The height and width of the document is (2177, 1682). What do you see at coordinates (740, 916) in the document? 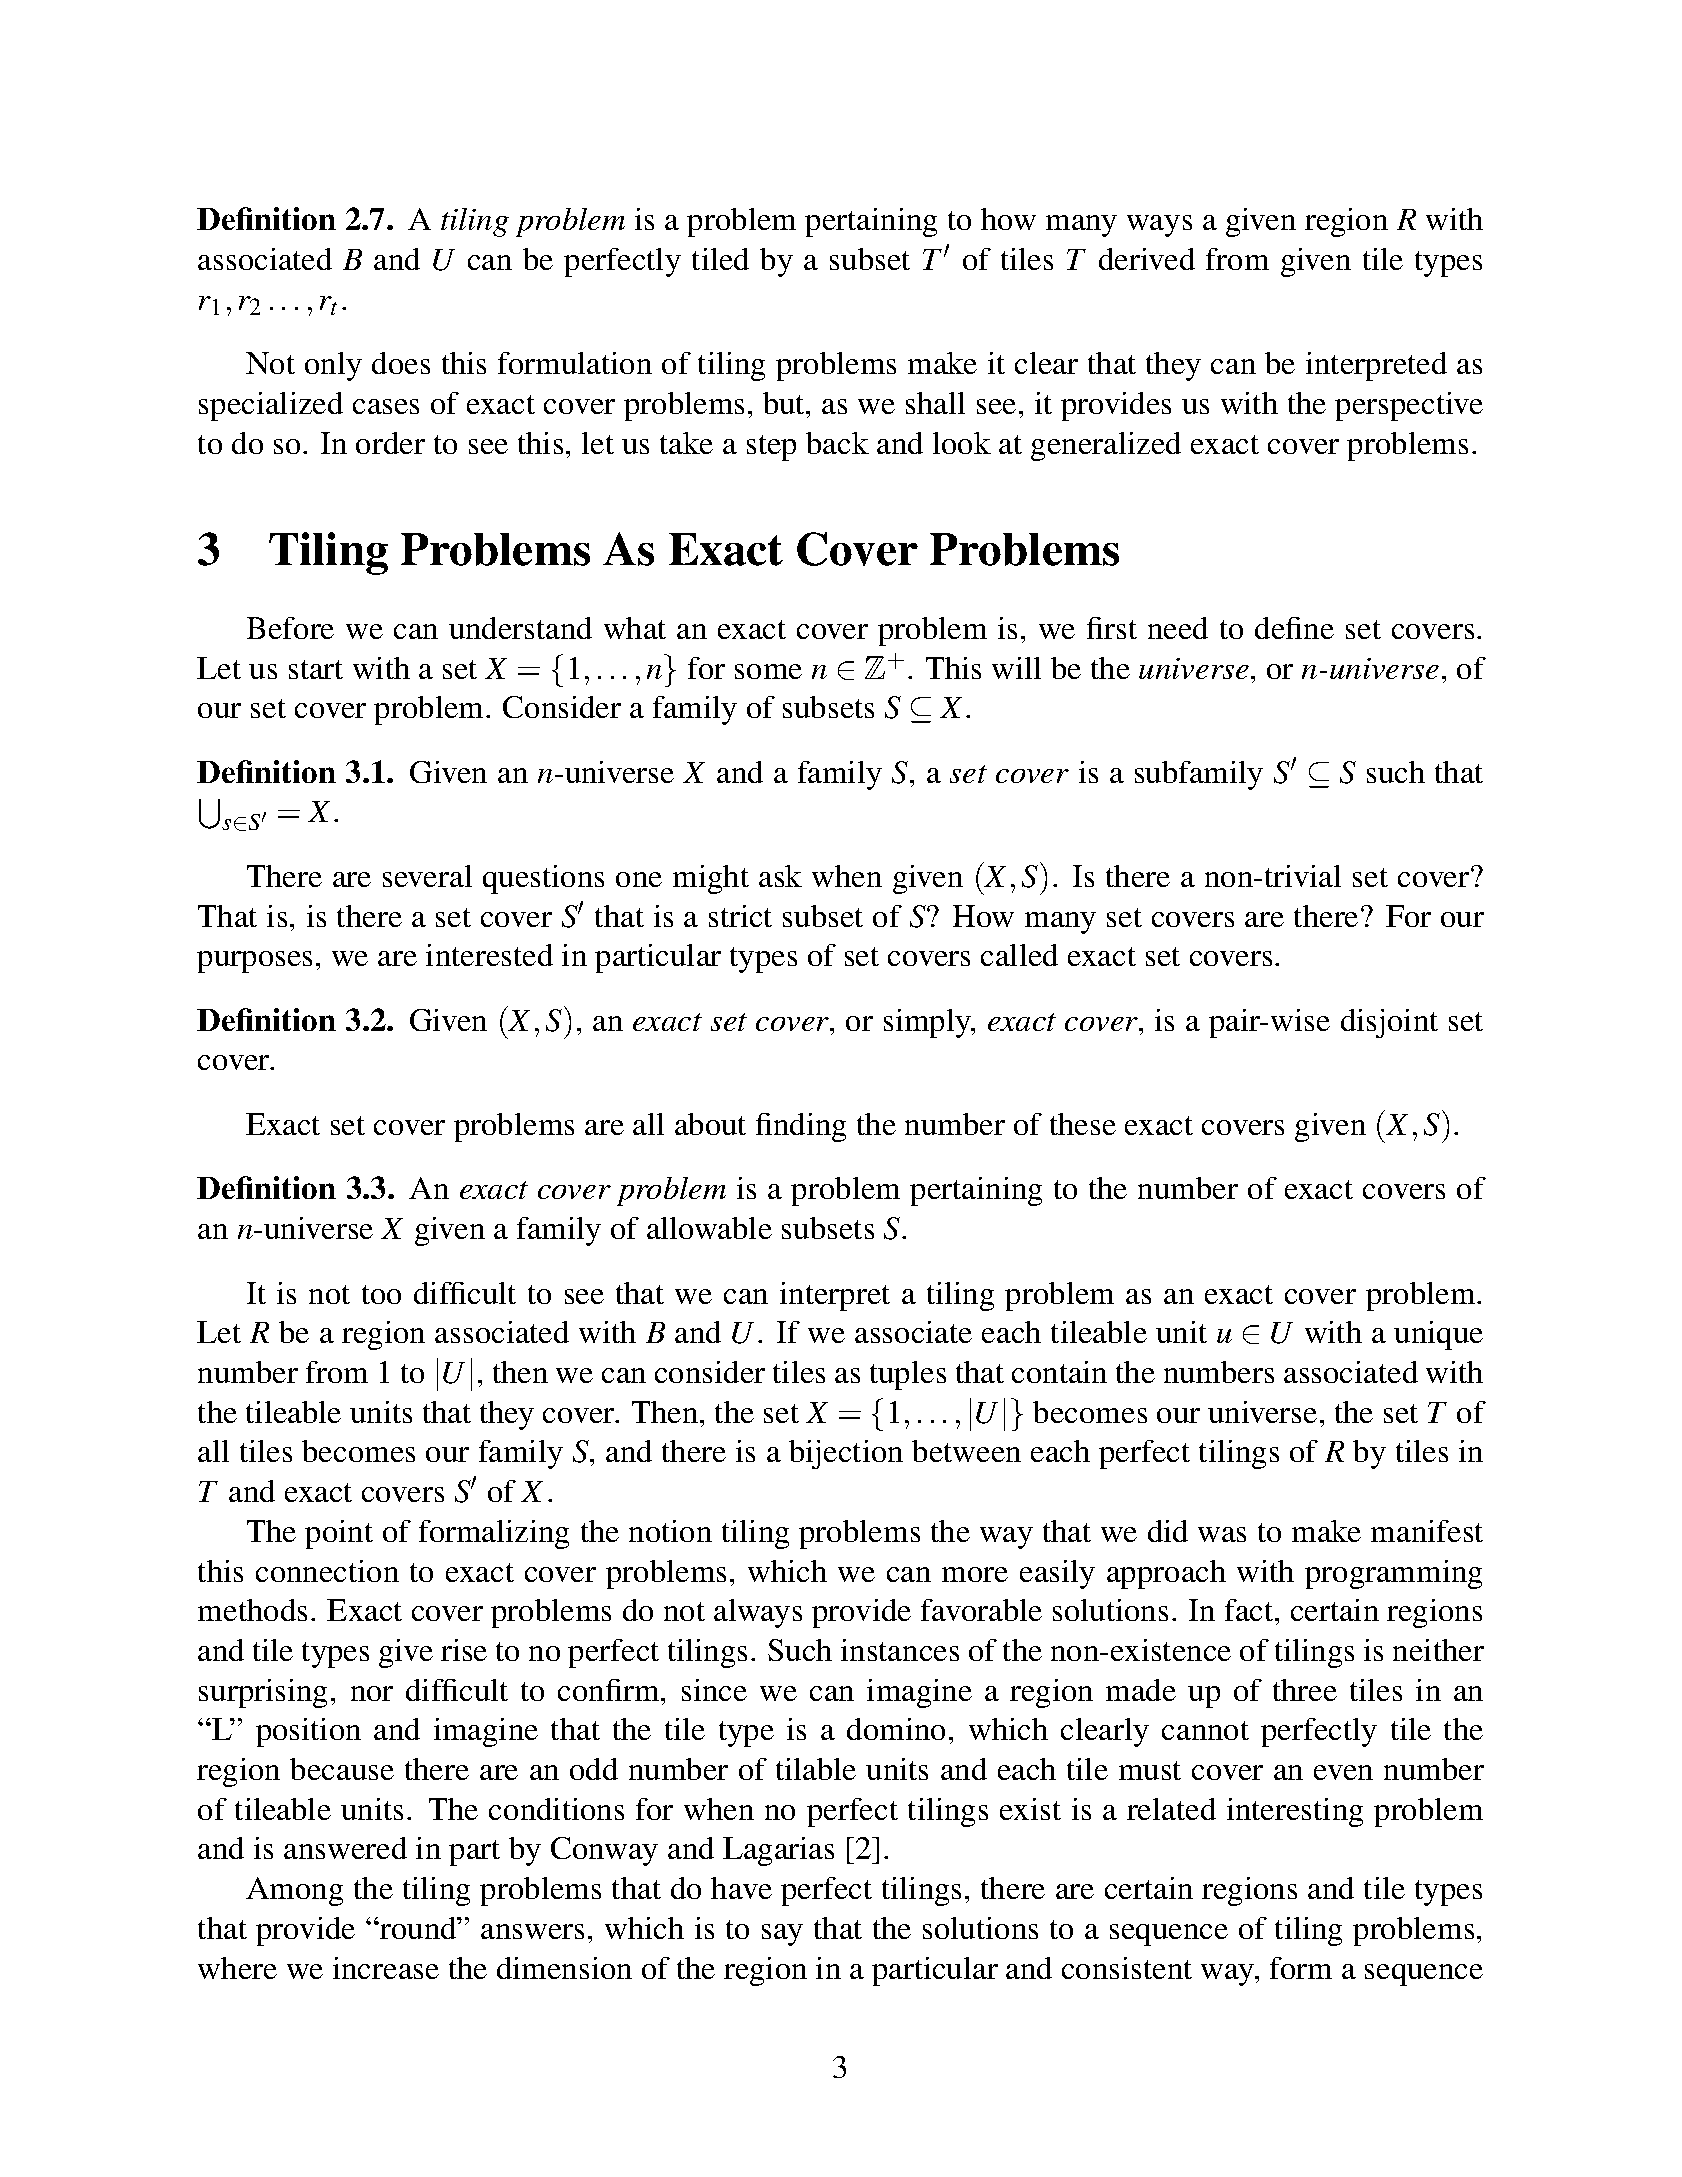
I see `strict` at bounding box center [740, 916].
